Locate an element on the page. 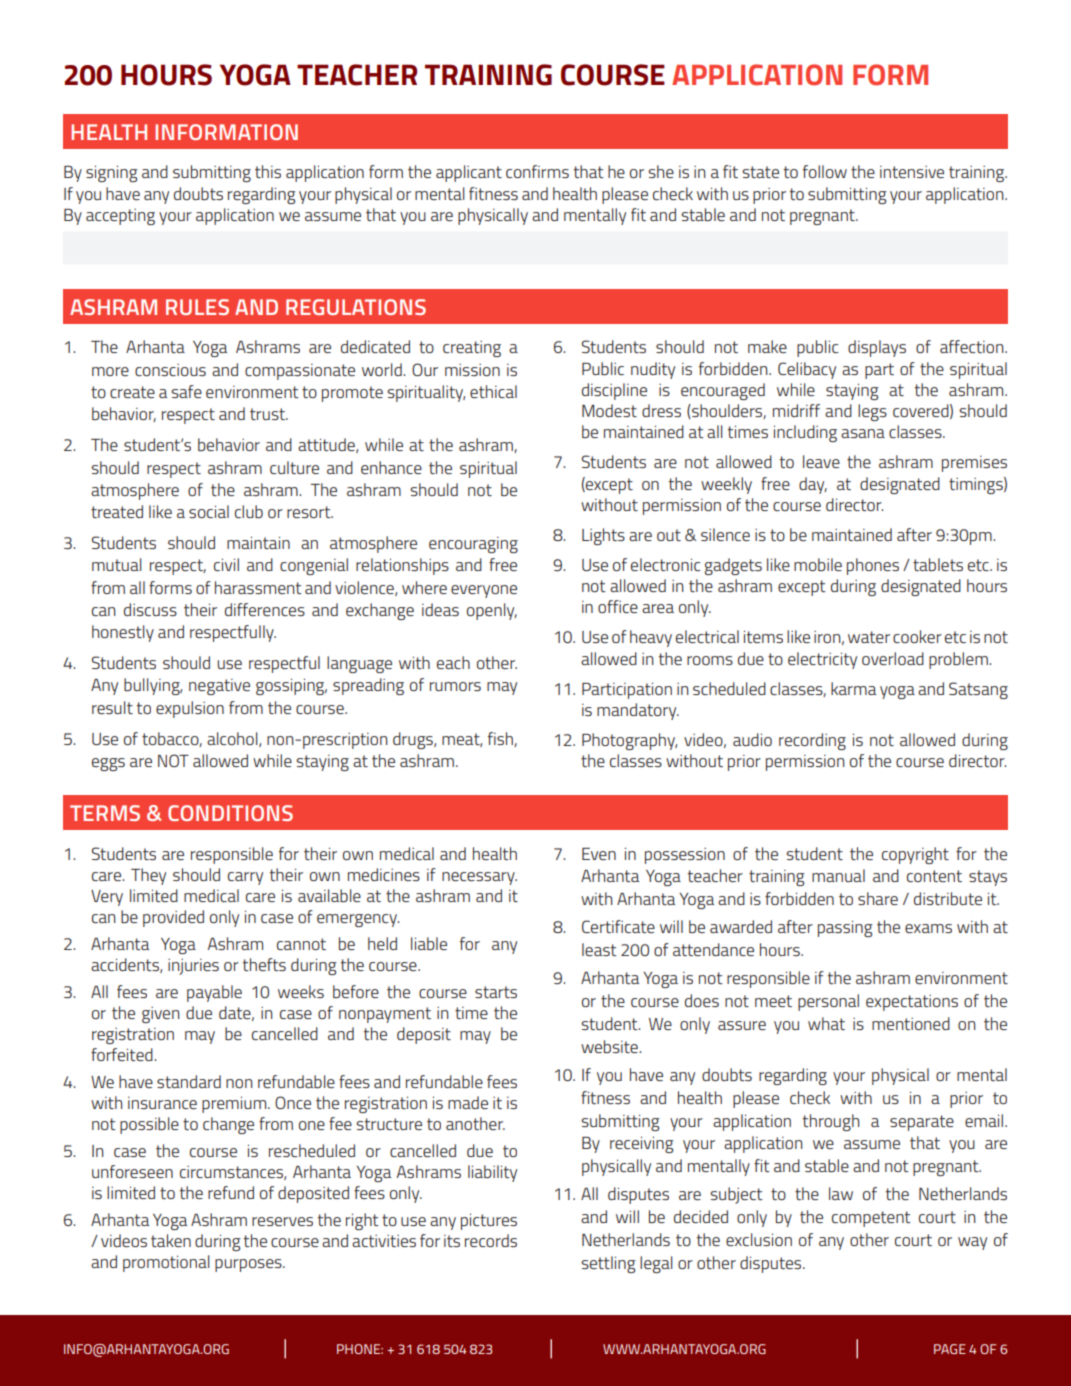 The height and width of the image is (1386, 1071). this is located at coordinates (268, 171).
